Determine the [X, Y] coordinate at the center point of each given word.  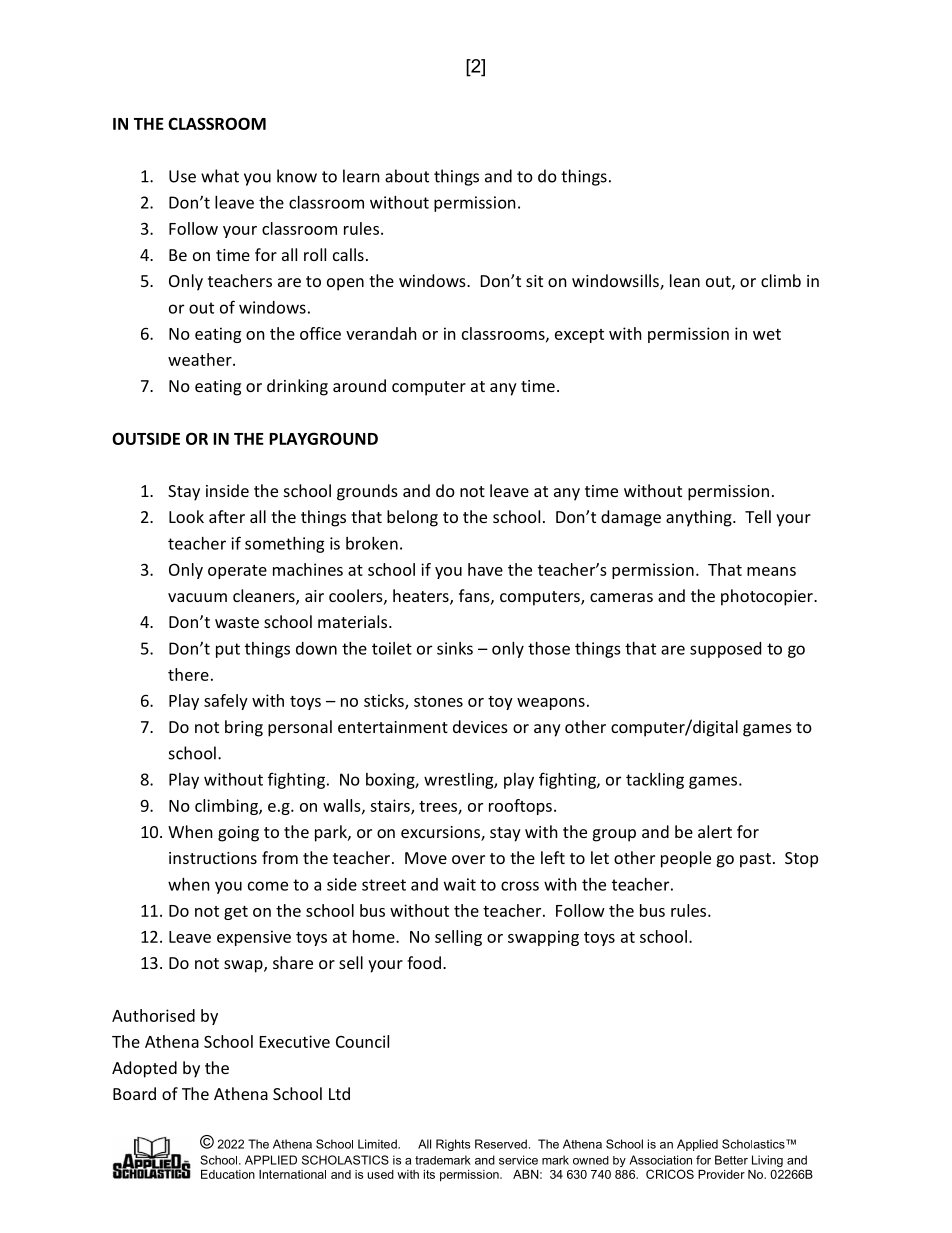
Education [228, 1174]
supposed [725, 650]
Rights [453, 1145]
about [407, 176]
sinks [455, 648]
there [188, 674]
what [220, 176]
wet [767, 334]
